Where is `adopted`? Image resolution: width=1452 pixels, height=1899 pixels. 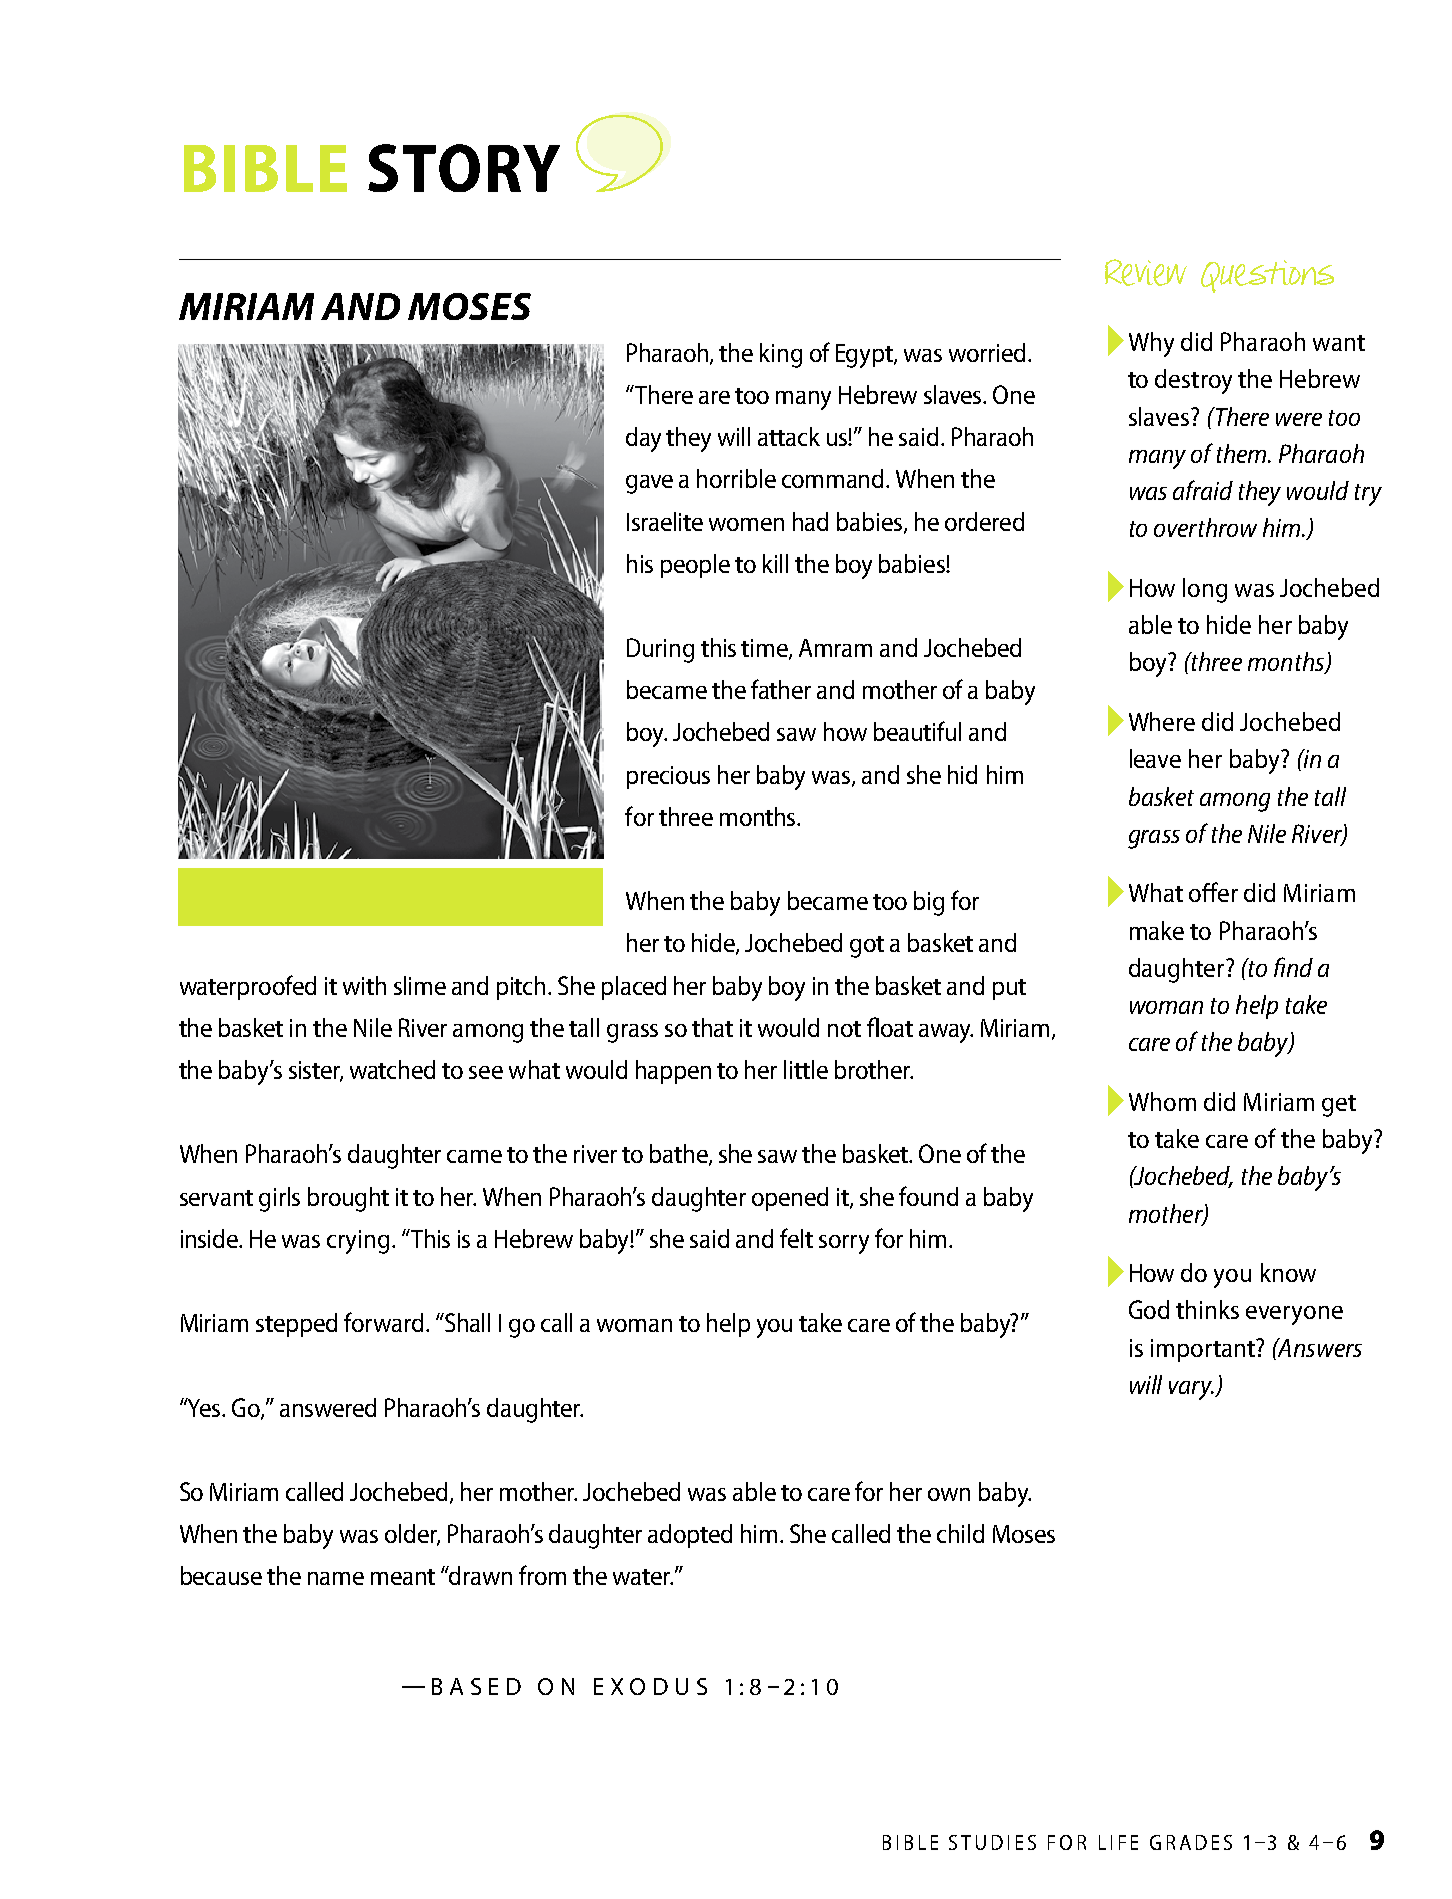
adopted is located at coordinates (690, 1536).
